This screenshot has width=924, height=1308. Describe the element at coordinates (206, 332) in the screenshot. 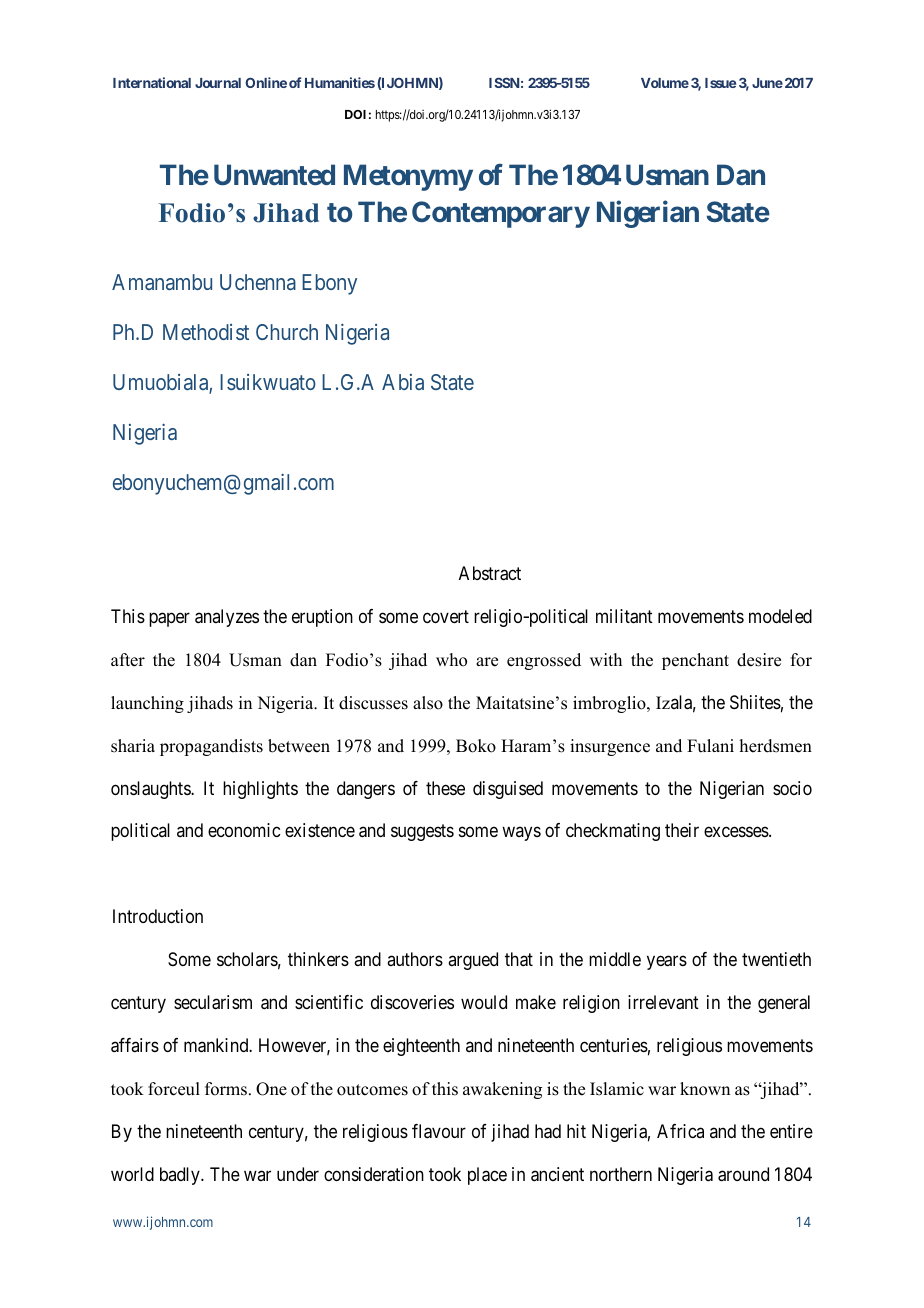

I see `Methodist` at that location.
